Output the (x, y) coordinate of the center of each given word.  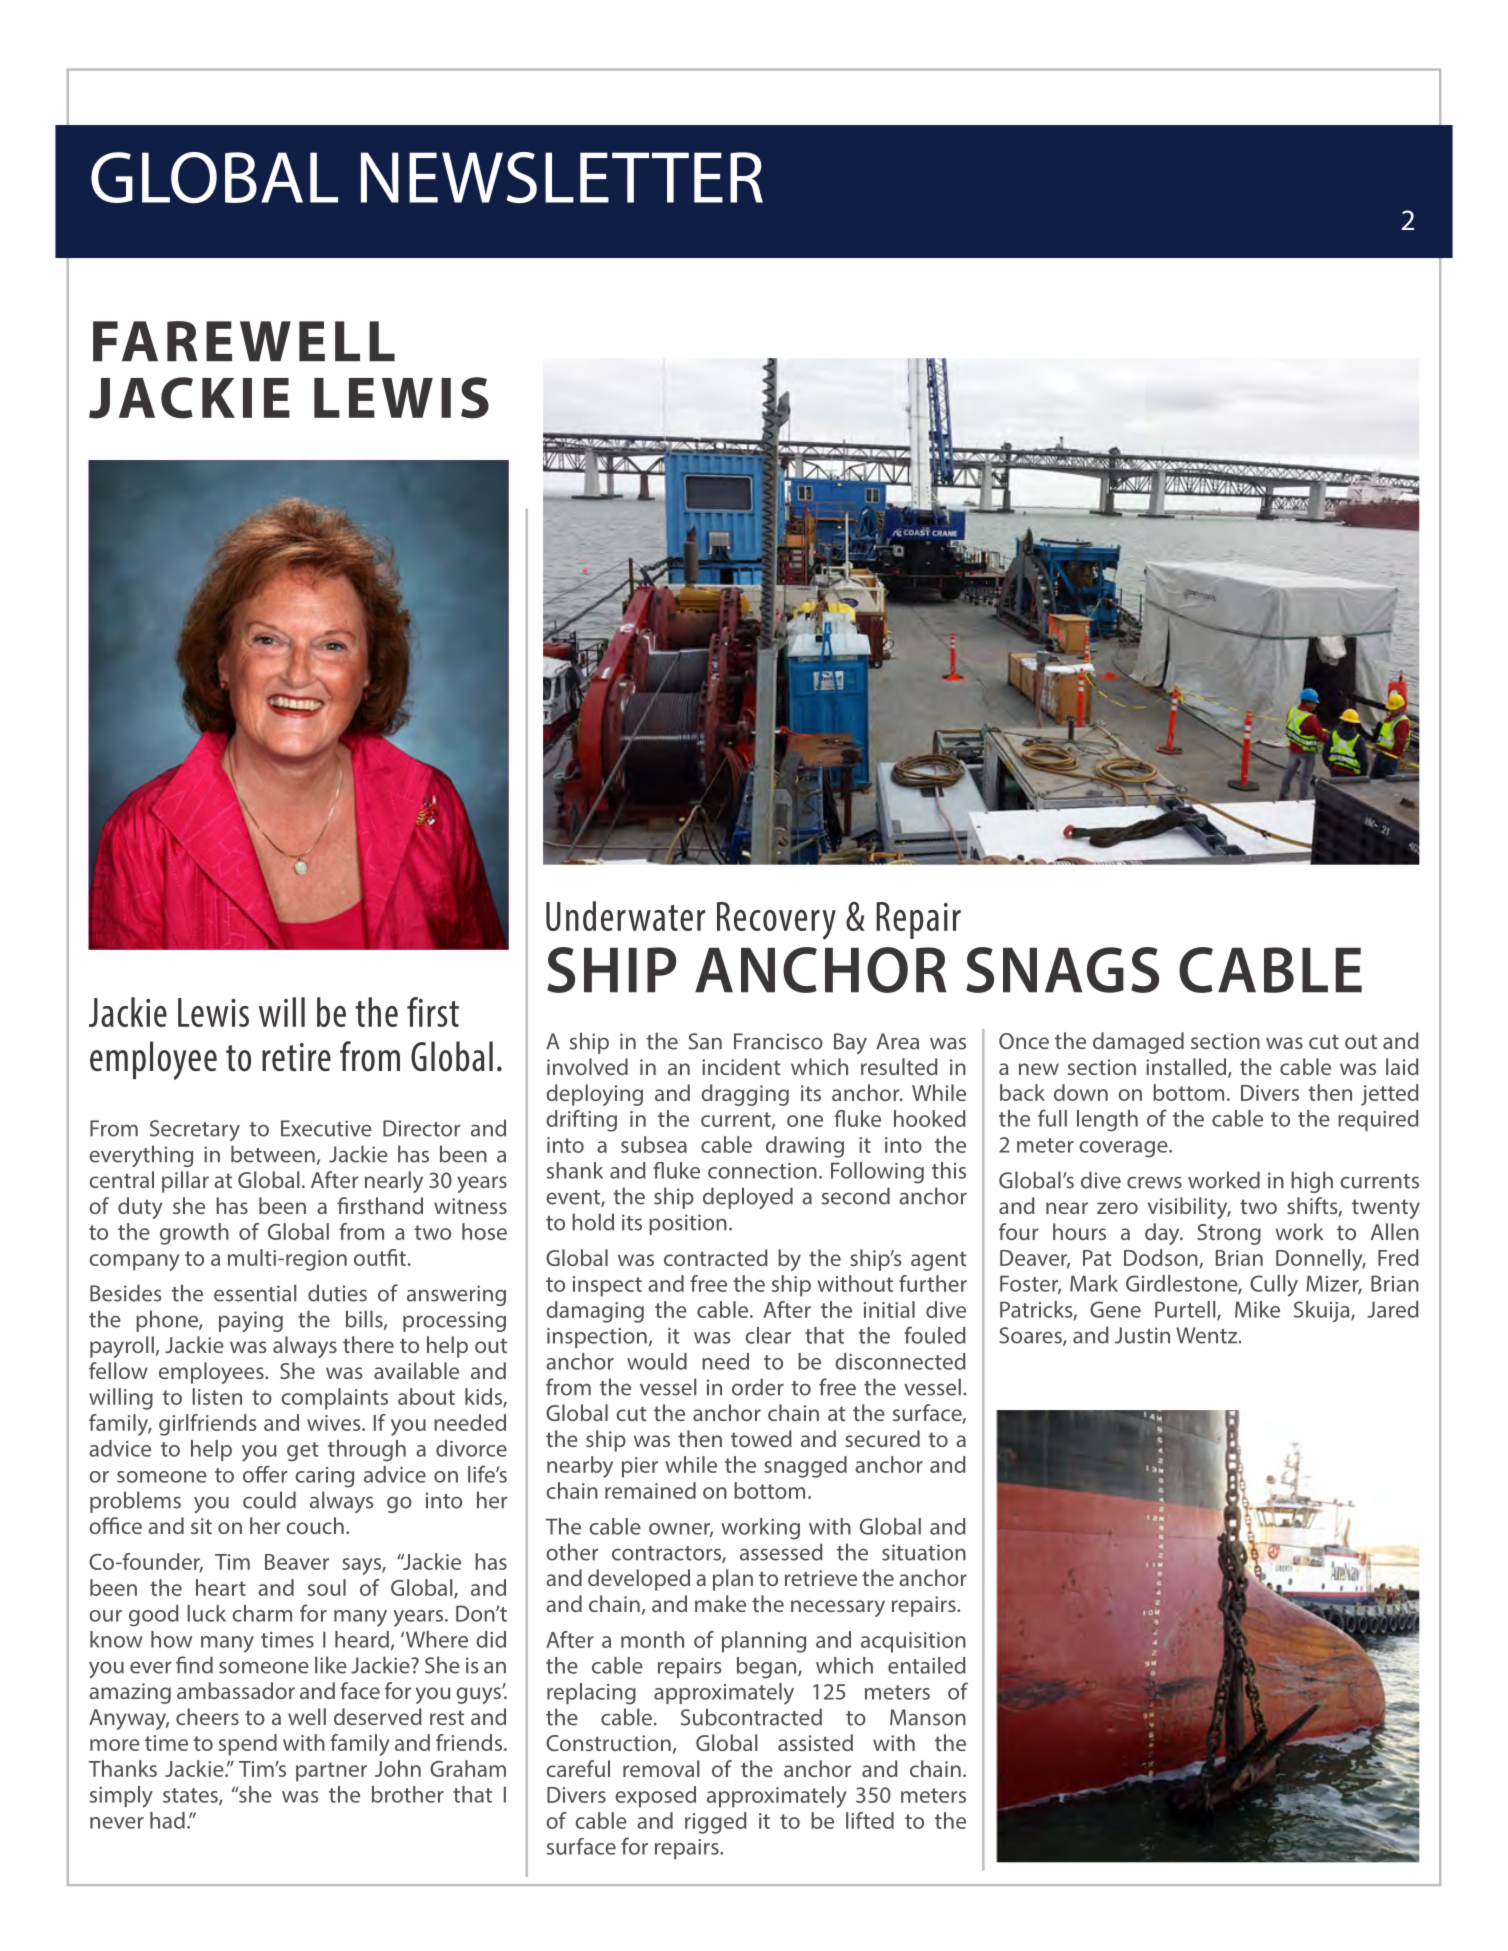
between (273, 1154)
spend (248, 1745)
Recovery (776, 921)
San (705, 1041)
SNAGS (1062, 970)
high (1312, 1182)
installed (1187, 1068)
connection (762, 1171)
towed (761, 1438)
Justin (1142, 1335)
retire (296, 1057)
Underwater (625, 916)
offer (265, 1474)
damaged (1138, 1043)
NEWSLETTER (562, 177)
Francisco (778, 1041)
